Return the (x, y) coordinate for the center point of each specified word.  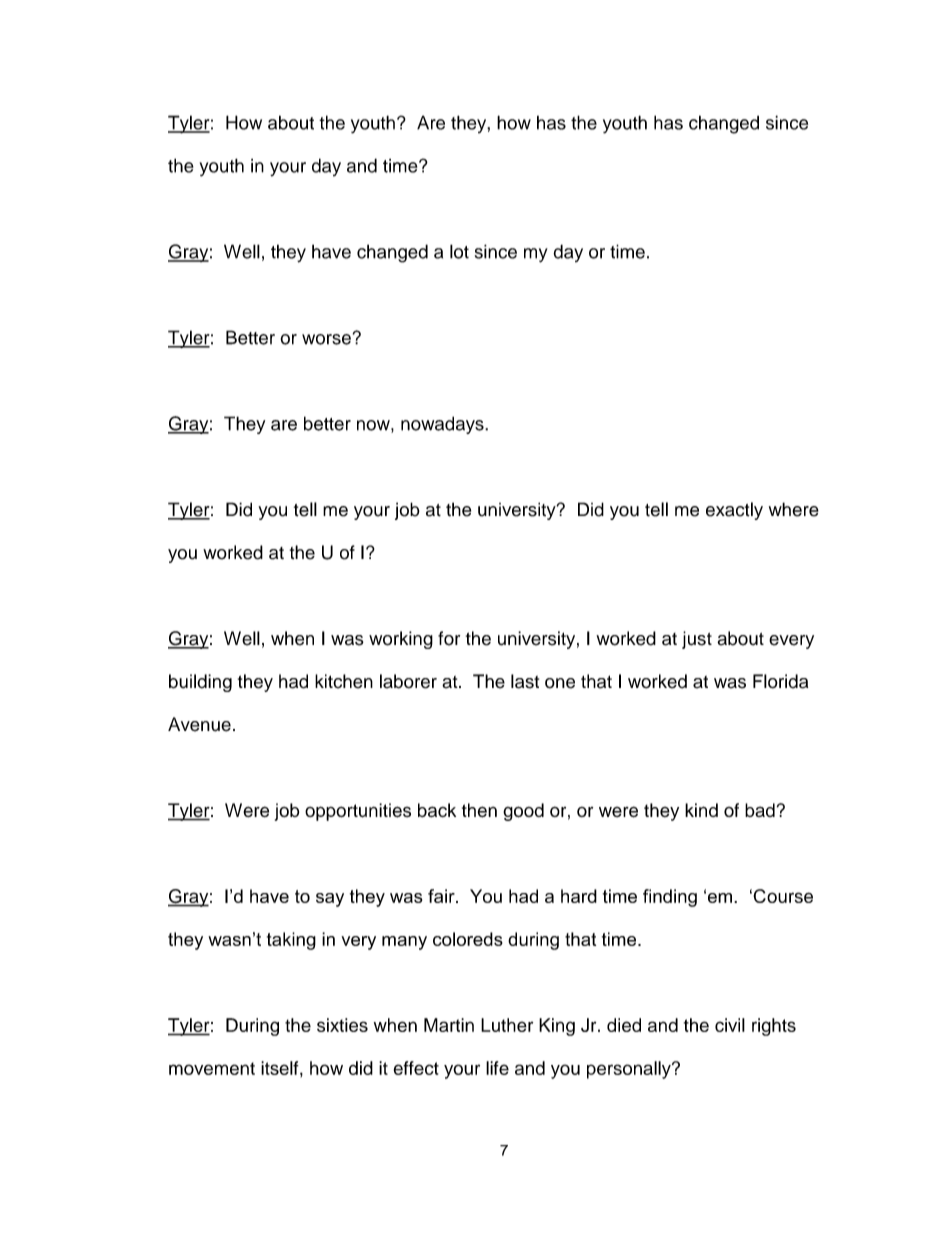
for (449, 638)
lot (459, 251)
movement (212, 1068)
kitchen (344, 681)
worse (326, 339)
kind (701, 810)
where (794, 509)
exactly (734, 511)
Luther (507, 1025)
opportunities (358, 812)
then (479, 810)
